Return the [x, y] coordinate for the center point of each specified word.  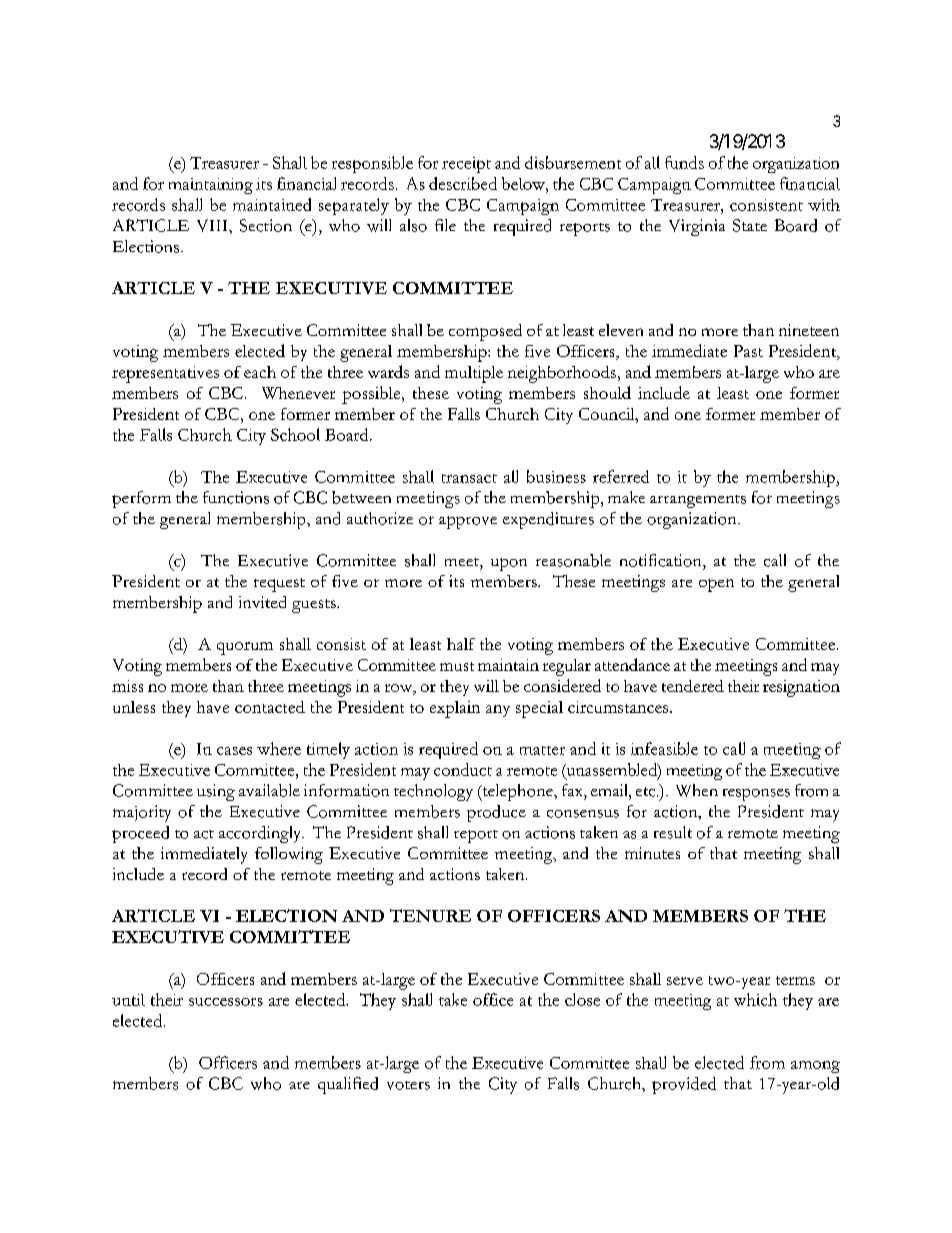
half [461, 644]
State [750, 225]
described [463, 183]
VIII [213, 225]
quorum [245, 648]
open [716, 585]
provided [684, 1085]
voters [408, 1085]
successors [226, 1002]
